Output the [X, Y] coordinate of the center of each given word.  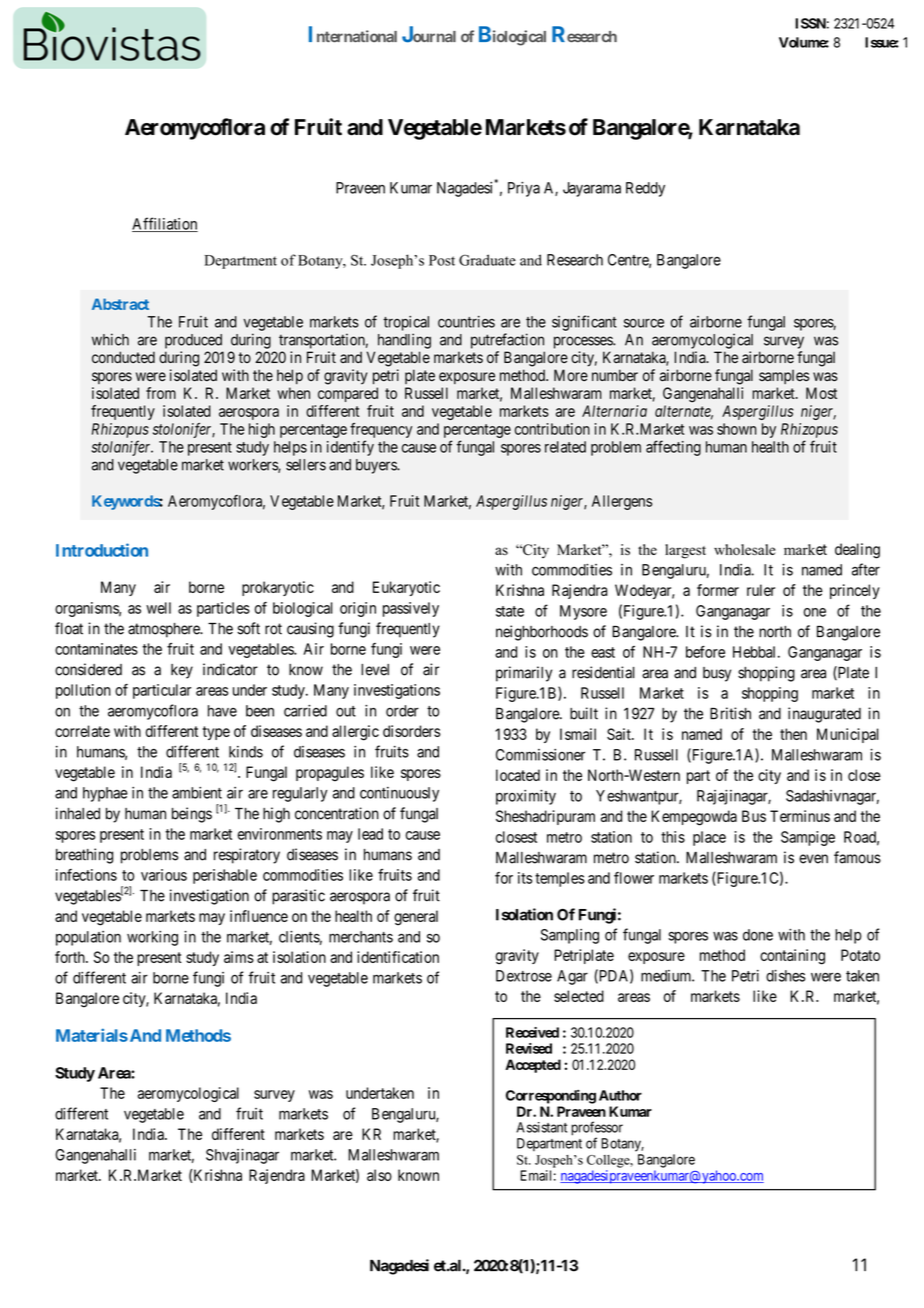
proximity [526, 797]
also [379, 1175]
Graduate [487, 260]
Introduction [102, 550]
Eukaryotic [406, 588]
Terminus [800, 816]
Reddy [645, 189]
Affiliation [165, 224]
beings [192, 815]
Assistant [541, 1127]
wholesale [744, 549]
